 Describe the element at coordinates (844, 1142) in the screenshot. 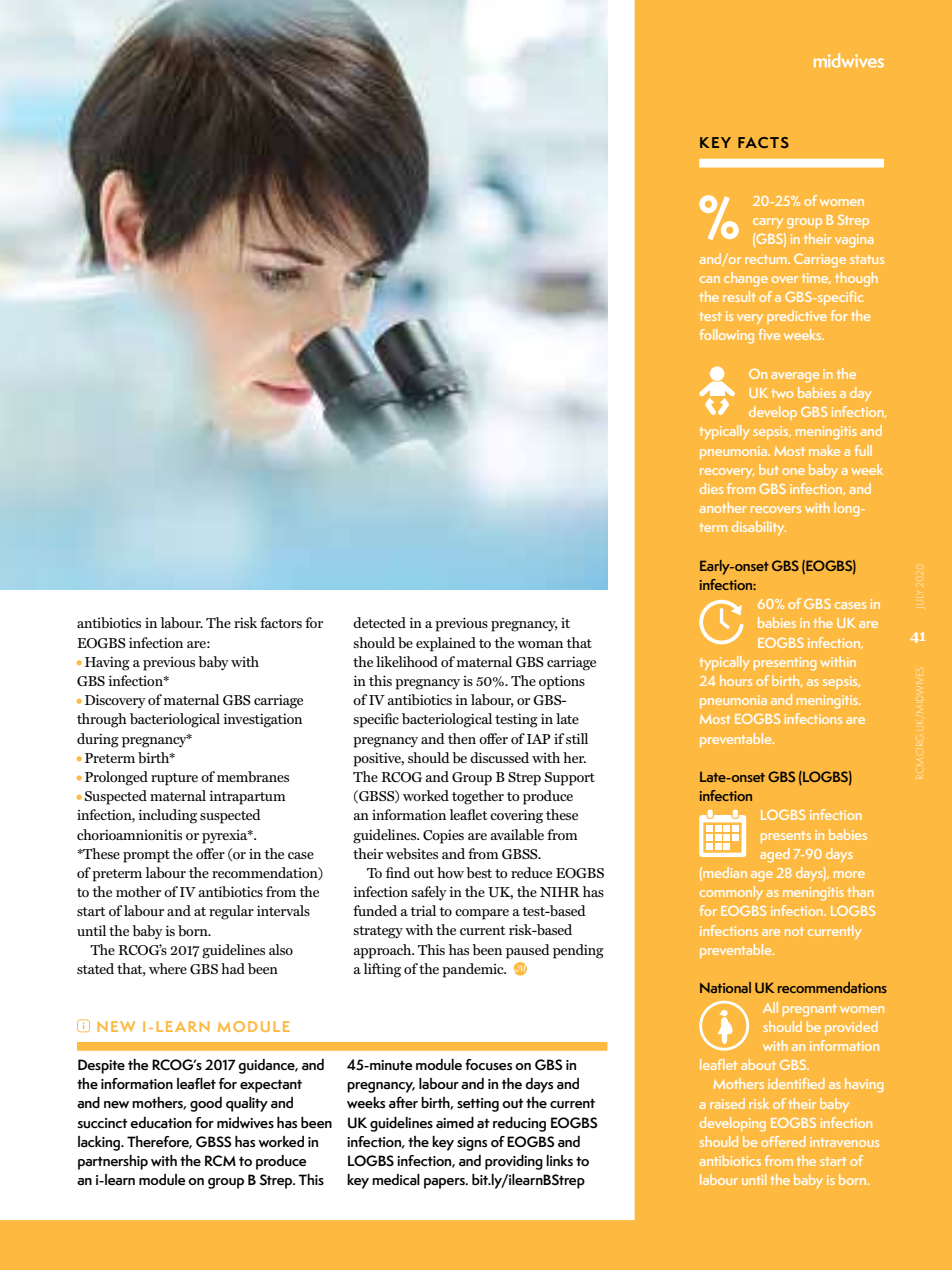

I see `intravenous` at that location.
